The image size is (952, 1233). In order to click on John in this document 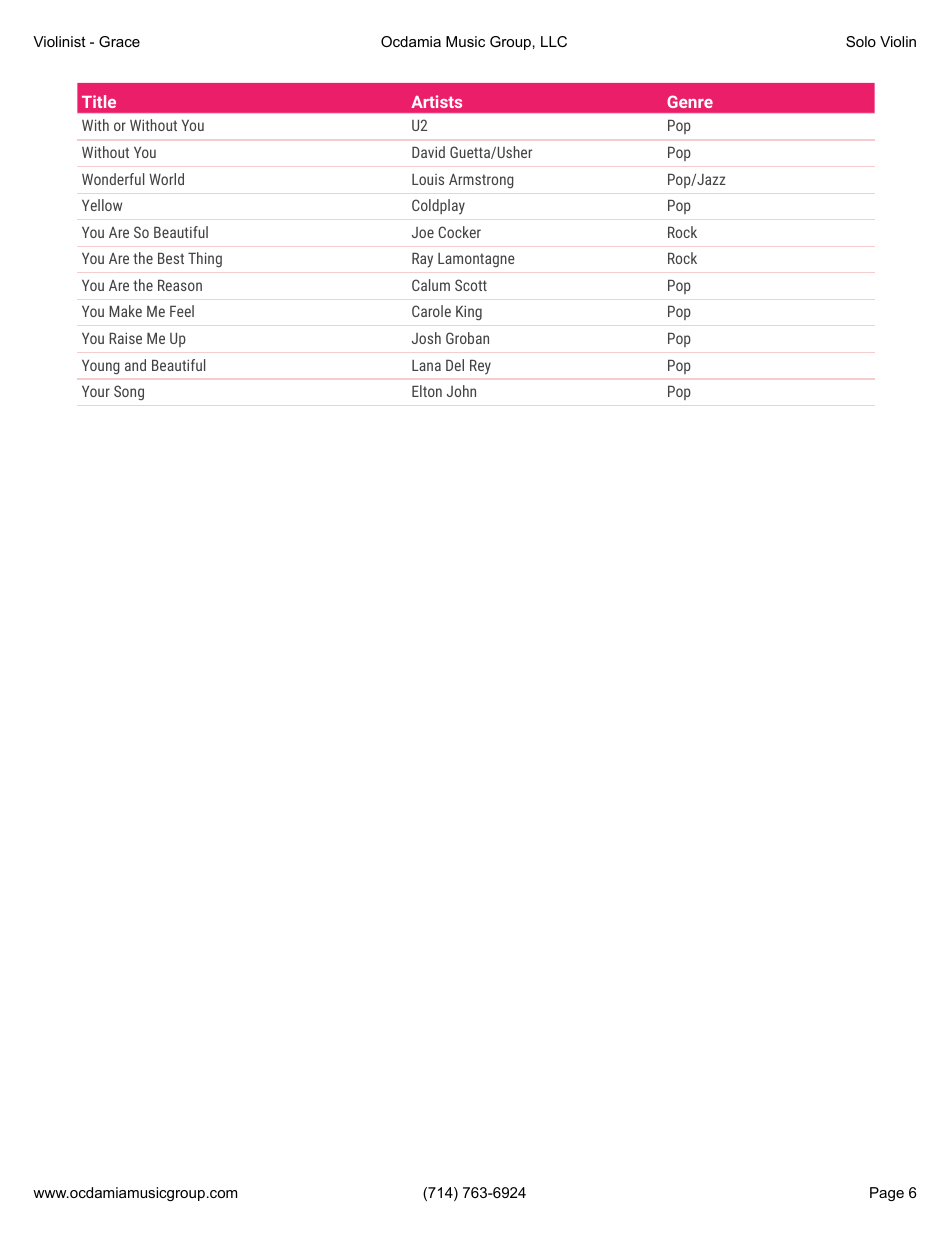, I will do `click(461, 391)`.
